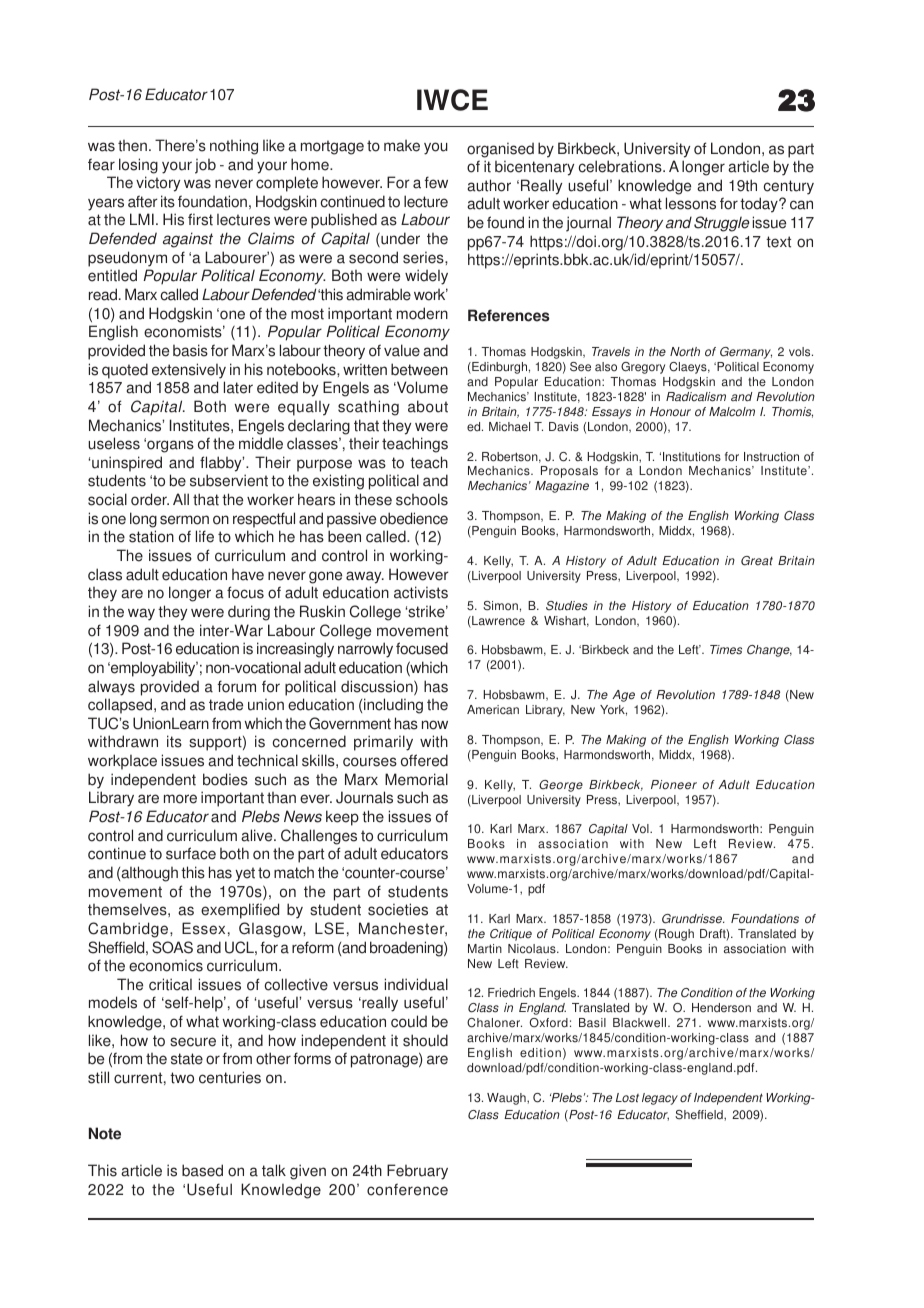  I want to click on based, so click(202, 1170).
